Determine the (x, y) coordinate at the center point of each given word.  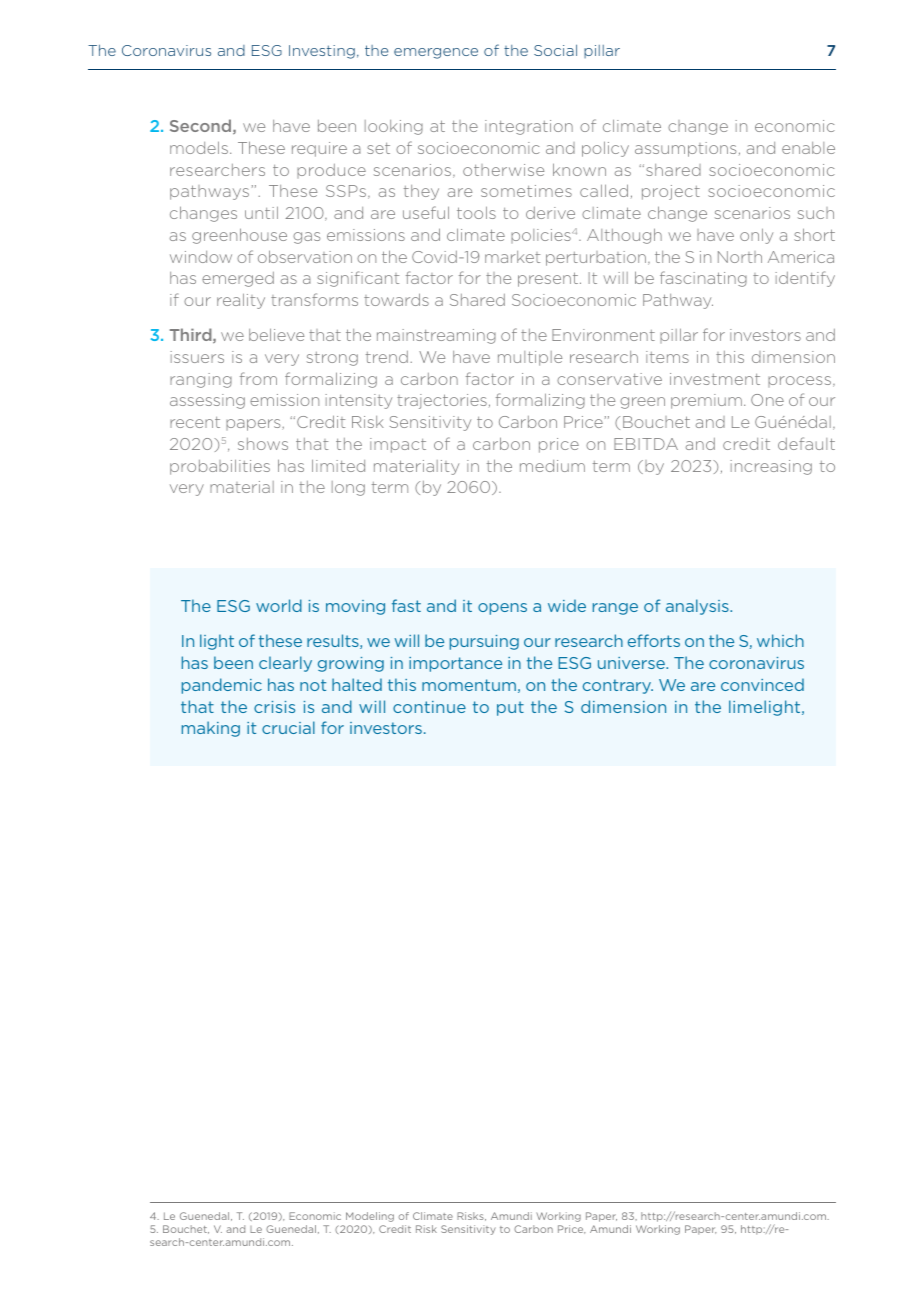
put (510, 708)
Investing (322, 52)
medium (552, 466)
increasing (771, 467)
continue (429, 707)
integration (529, 127)
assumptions (685, 149)
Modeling (370, 1217)
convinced (762, 684)
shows (263, 444)
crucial (288, 727)
